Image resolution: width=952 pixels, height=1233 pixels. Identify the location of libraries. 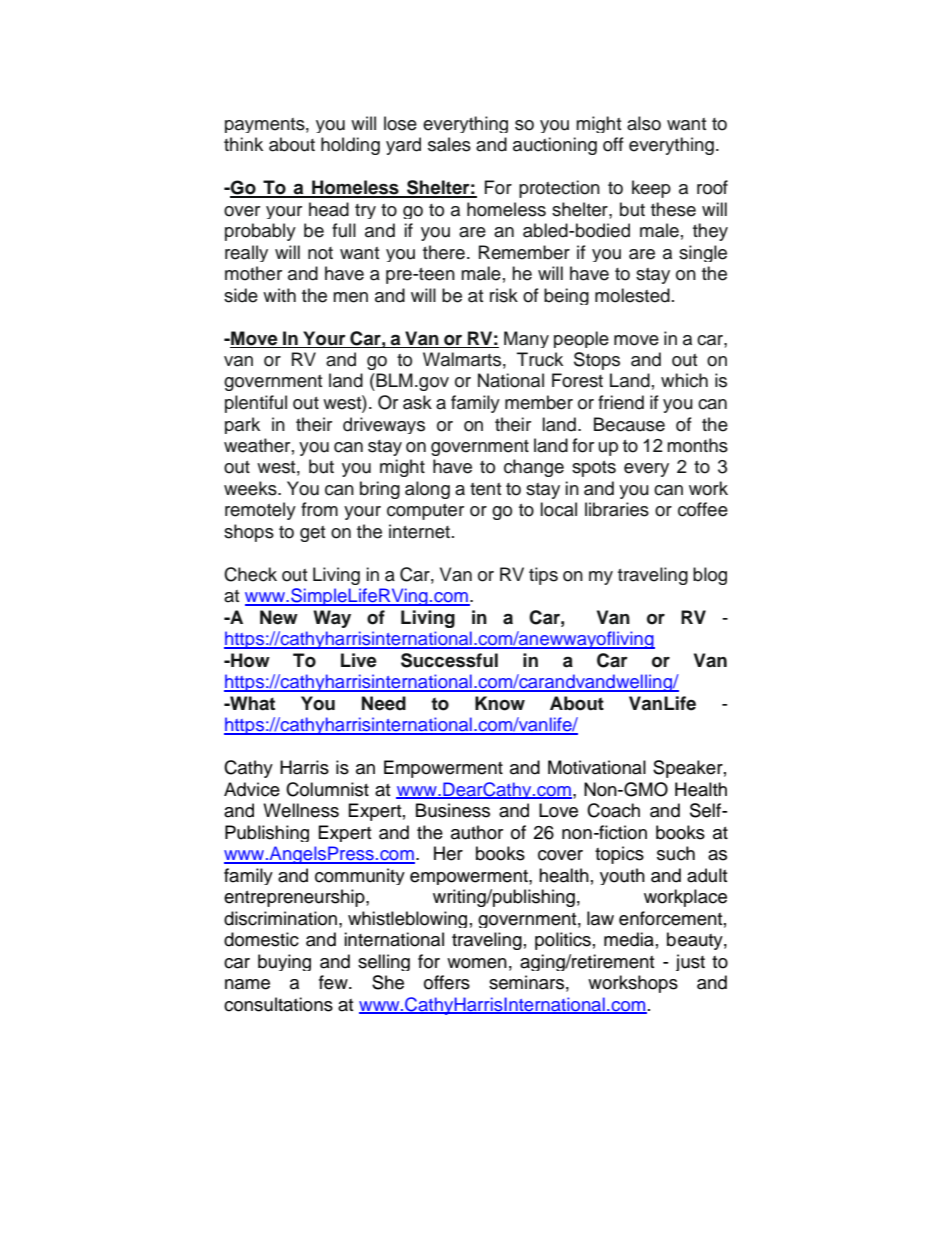
(617, 509).
